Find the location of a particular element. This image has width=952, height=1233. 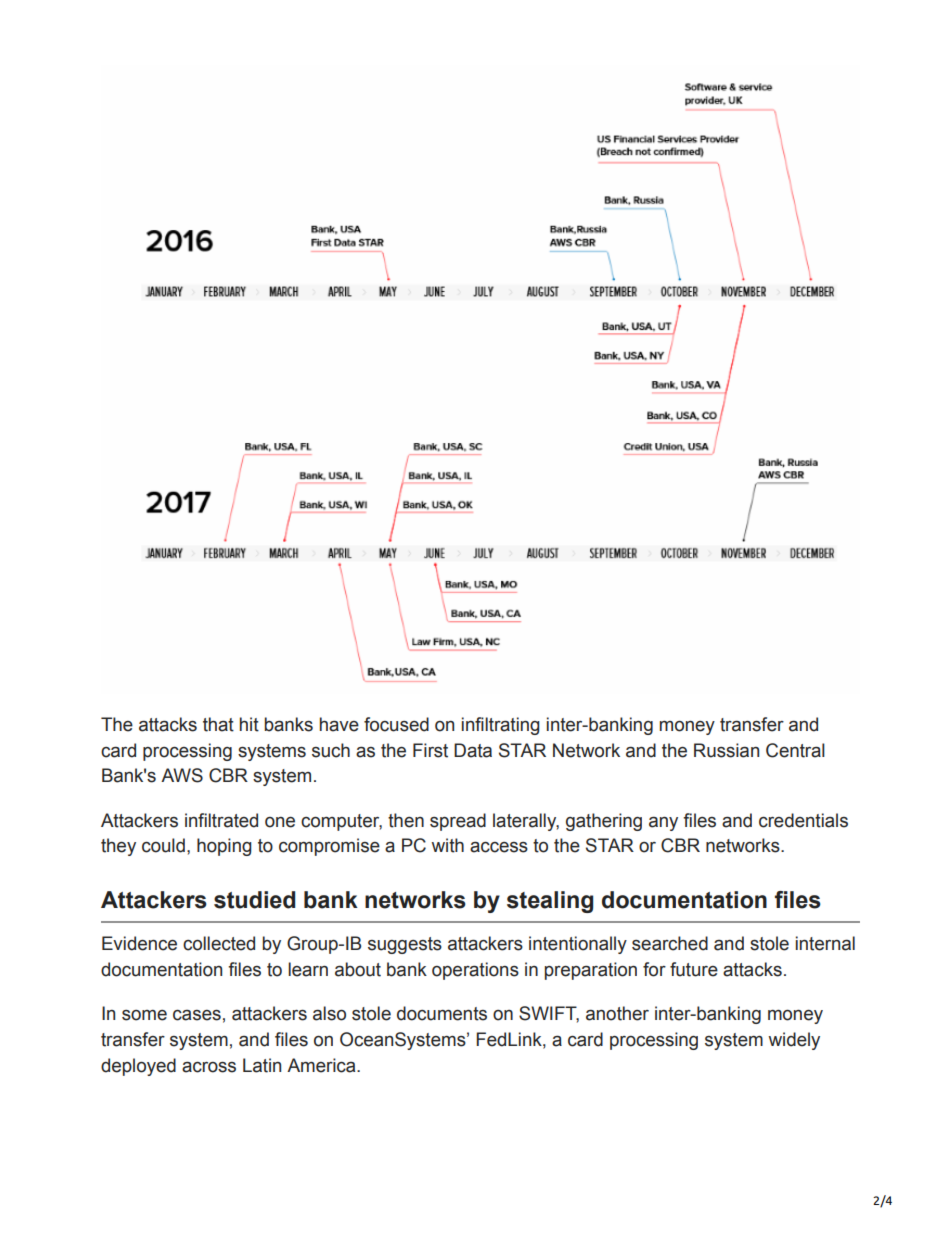

America is located at coordinates (322, 1065).
